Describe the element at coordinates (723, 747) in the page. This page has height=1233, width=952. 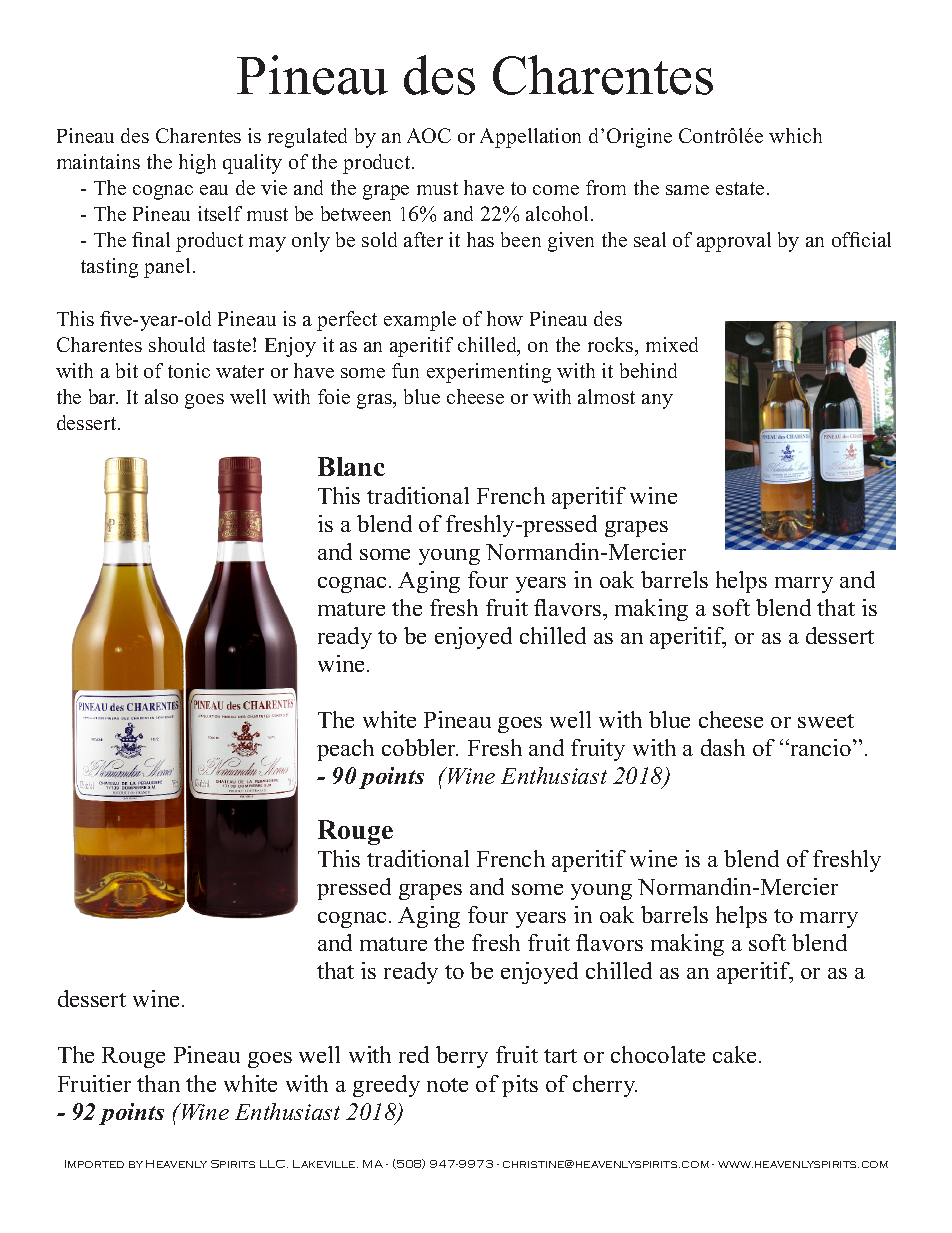
I see `dash` at that location.
